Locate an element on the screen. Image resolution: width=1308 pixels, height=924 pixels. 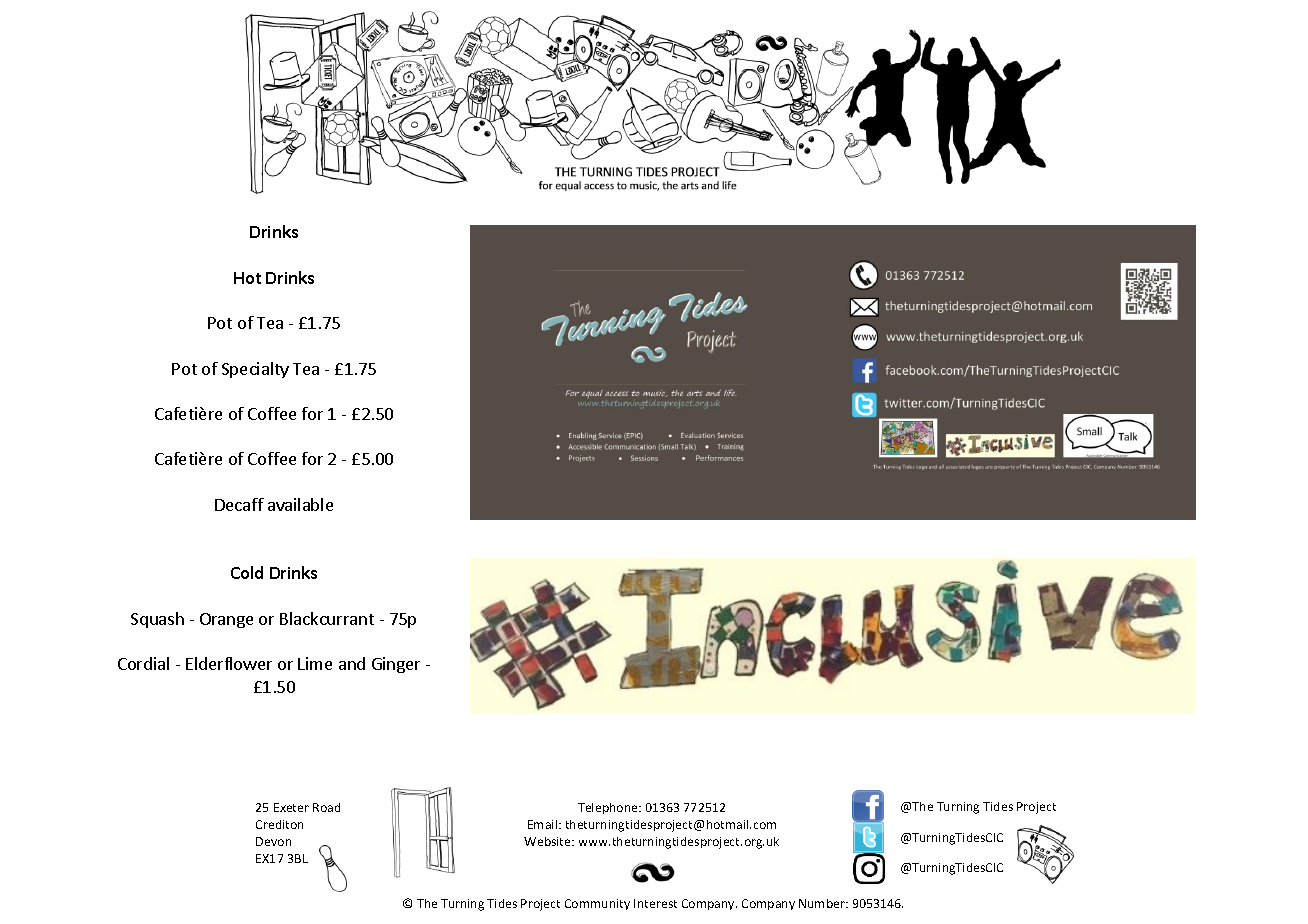
Specialty is located at coordinates (255, 370).
